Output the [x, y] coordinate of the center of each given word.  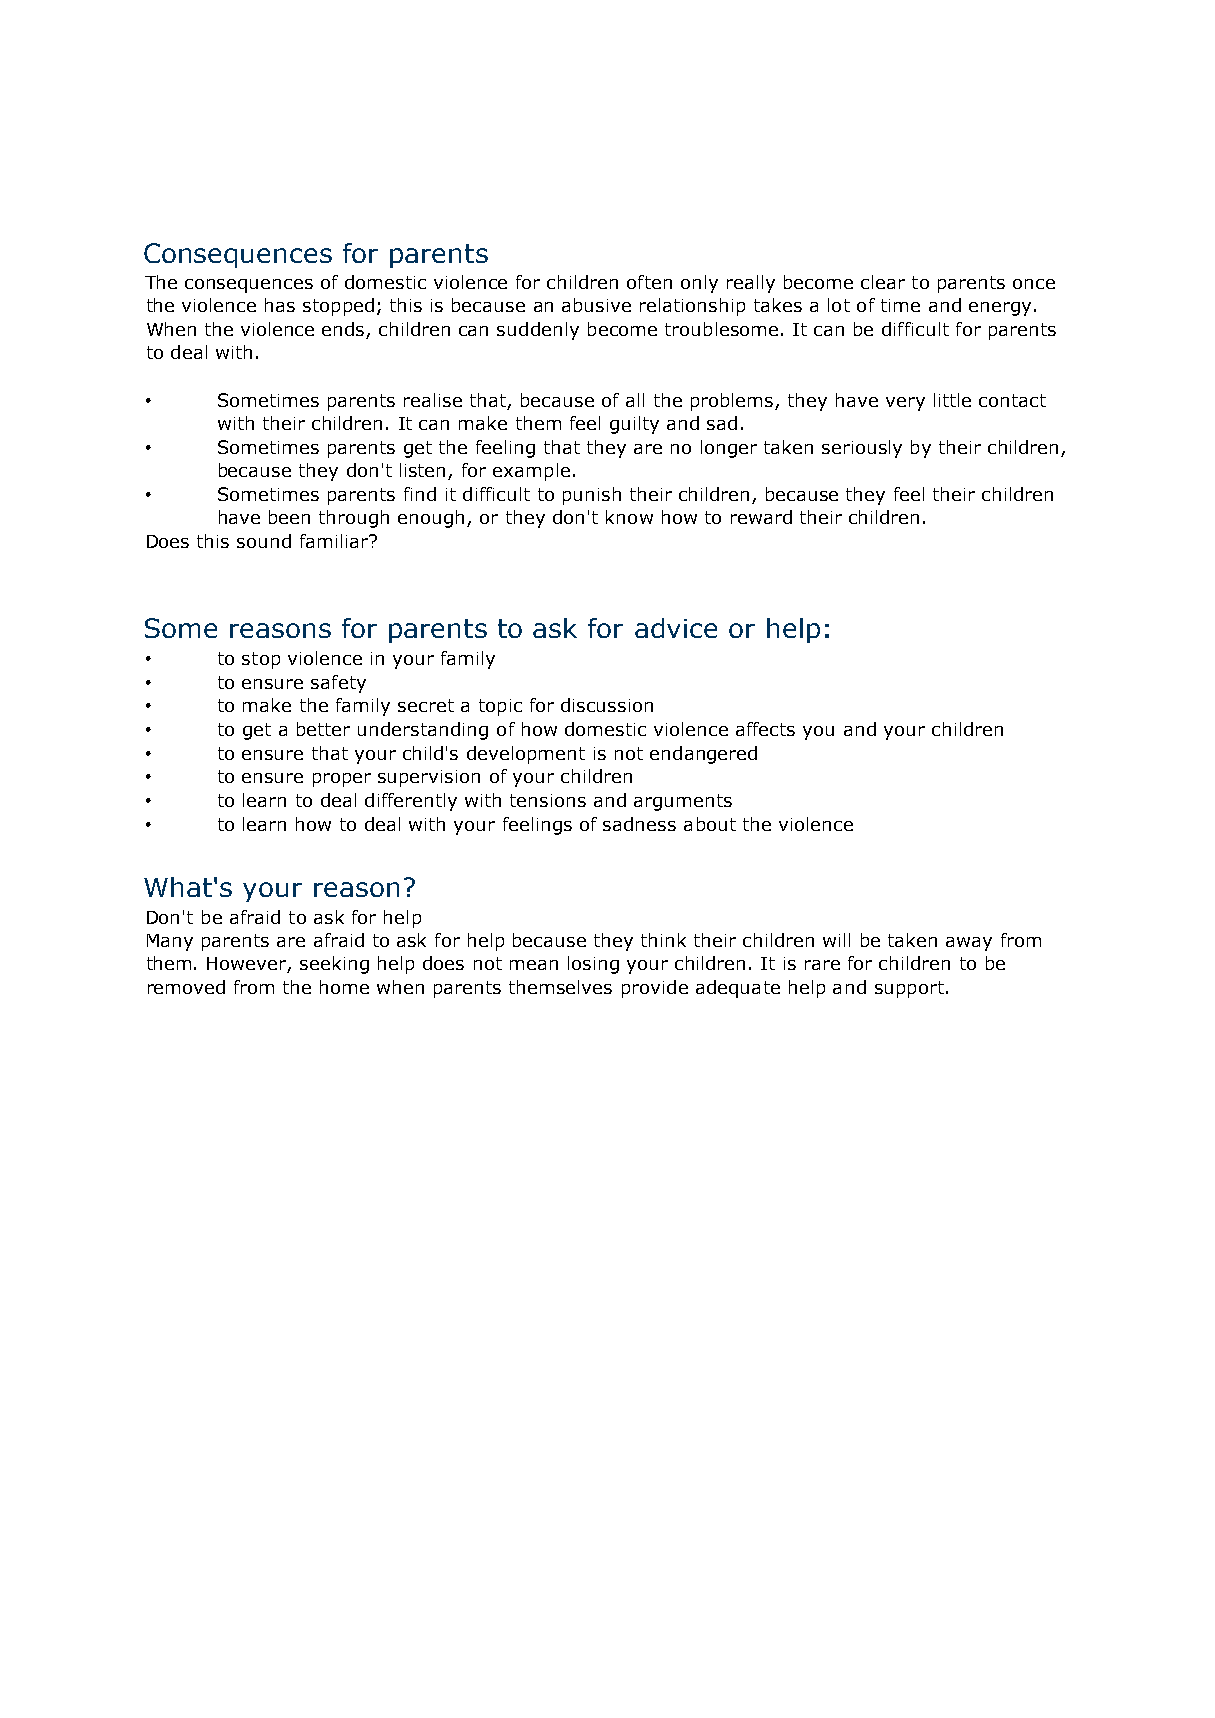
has [280, 305]
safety [338, 684]
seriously [862, 449]
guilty [634, 425]
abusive [596, 305]
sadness [639, 824]
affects [765, 729]
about [710, 824]
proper [342, 780]
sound [264, 541]
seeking [334, 965]
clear [883, 282]
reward [761, 517]
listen [424, 471]
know [629, 517]
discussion [607, 705]
